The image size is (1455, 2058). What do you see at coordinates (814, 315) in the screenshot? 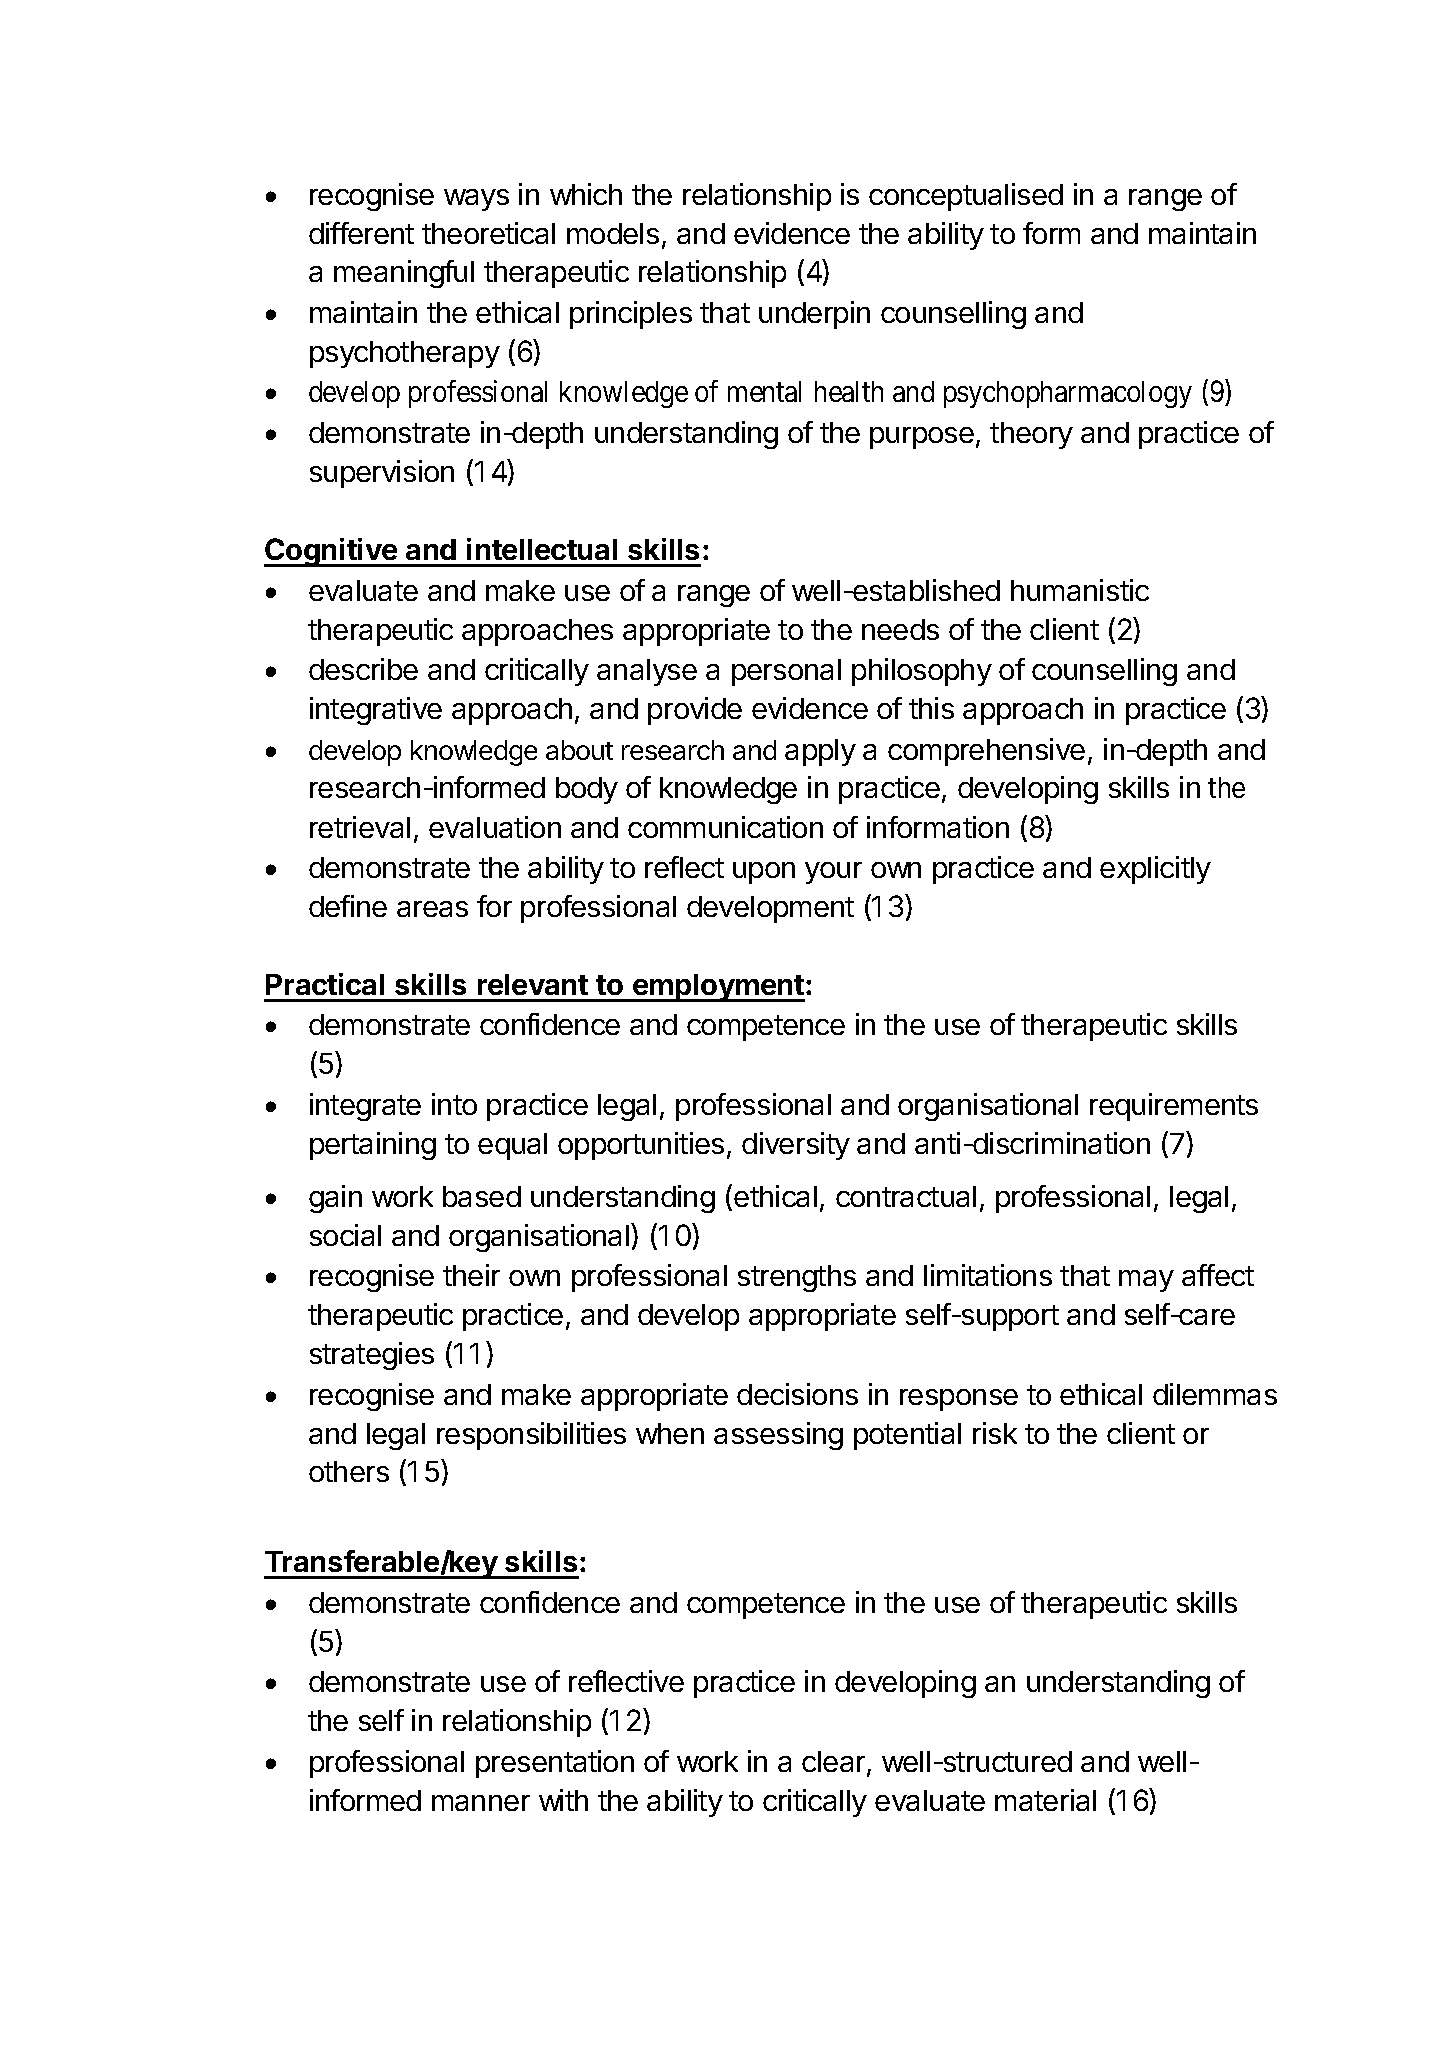
I see `underpin` at bounding box center [814, 315].
